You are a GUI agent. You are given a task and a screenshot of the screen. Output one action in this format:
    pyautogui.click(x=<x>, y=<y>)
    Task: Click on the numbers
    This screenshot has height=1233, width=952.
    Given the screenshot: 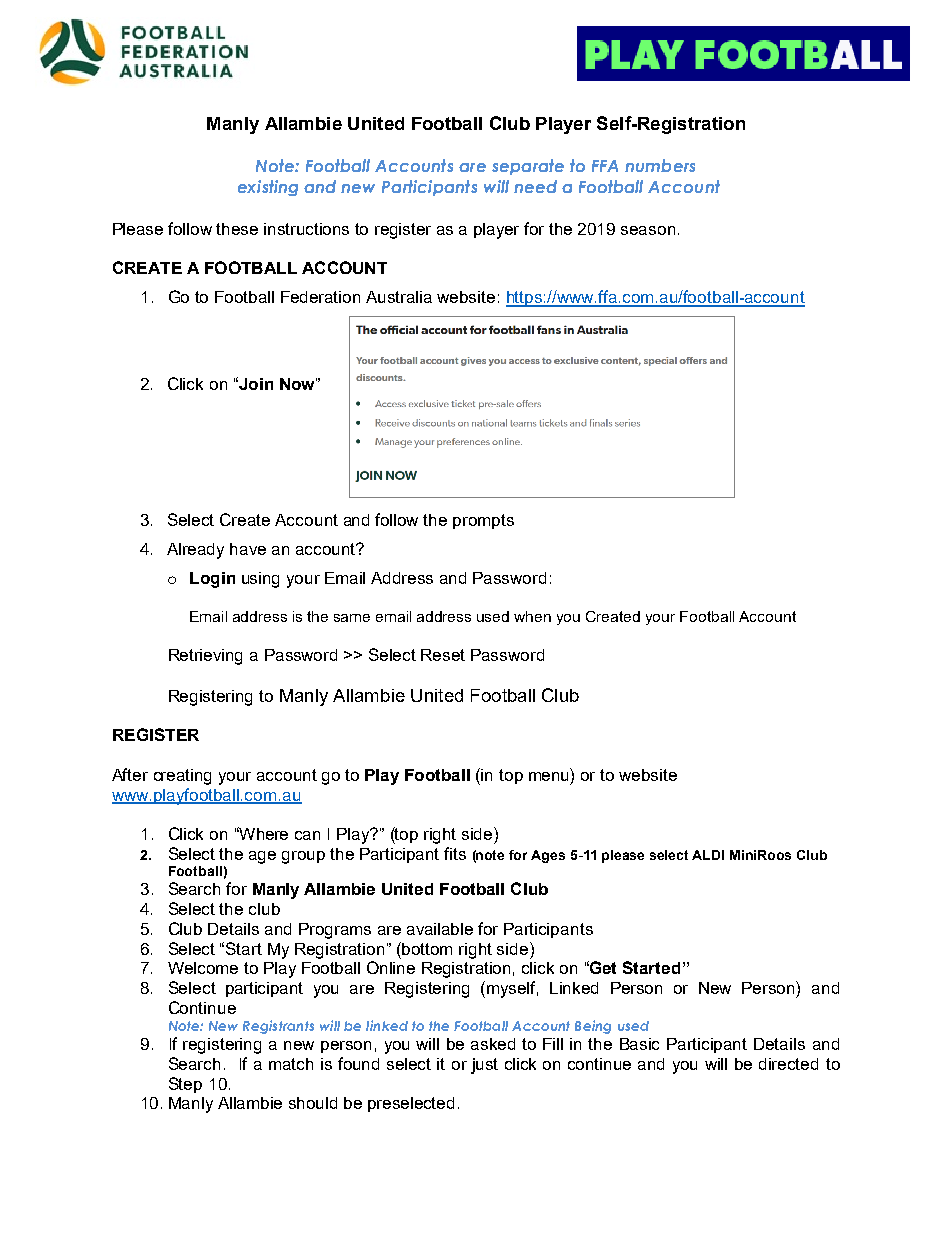 What is the action you would take?
    pyautogui.click(x=660, y=165)
